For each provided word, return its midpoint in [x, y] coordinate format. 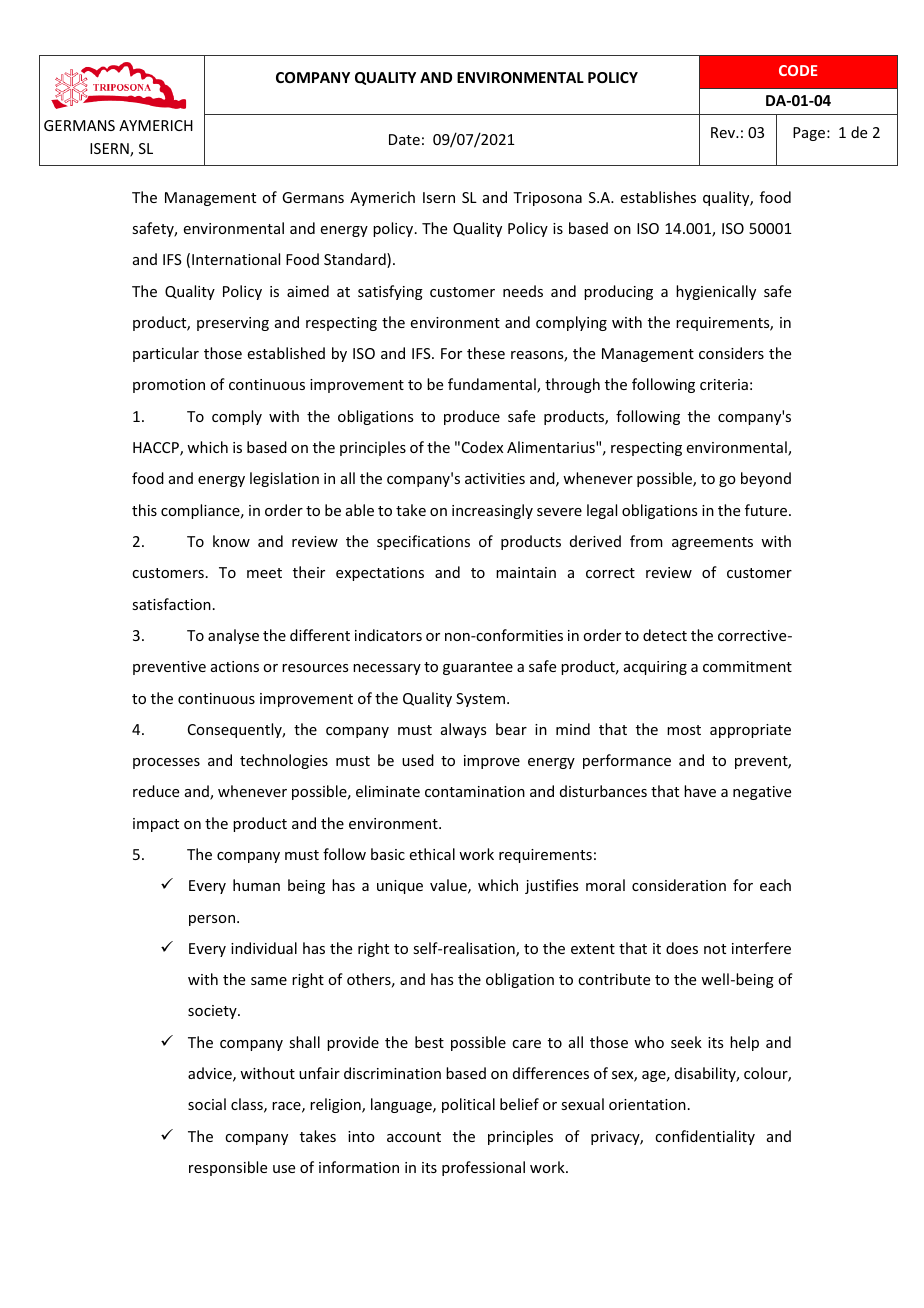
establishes [658, 197]
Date [404, 139]
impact [156, 825]
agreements [712, 543]
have [700, 791]
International [236, 259]
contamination [475, 791]
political [468, 1105]
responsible [228, 1168]
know [231, 541]
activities [495, 478]
